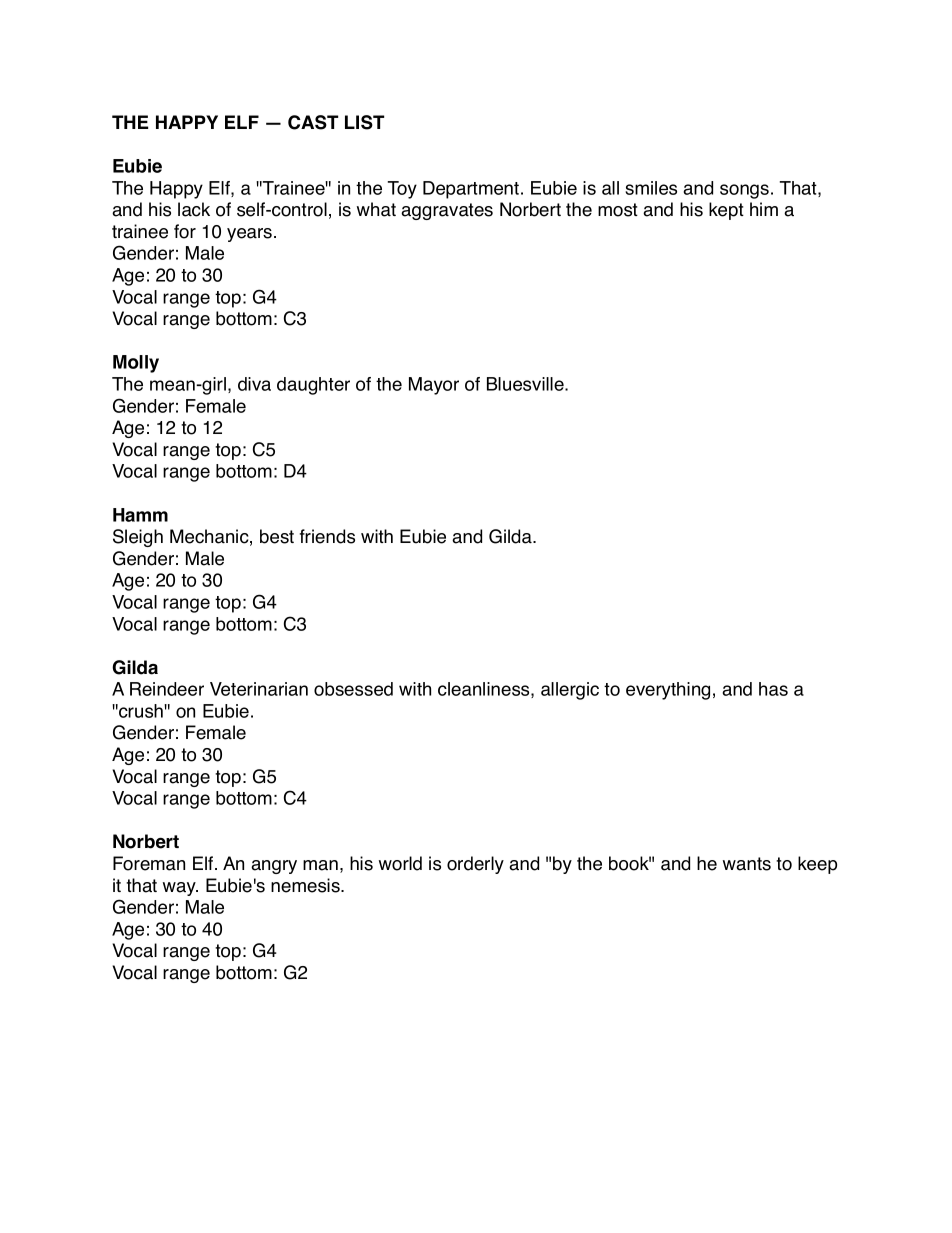 Image resolution: width=952 pixels, height=1233 pixels. Describe the element at coordinates (744, 191) in the image. I see `songs` at that location.
